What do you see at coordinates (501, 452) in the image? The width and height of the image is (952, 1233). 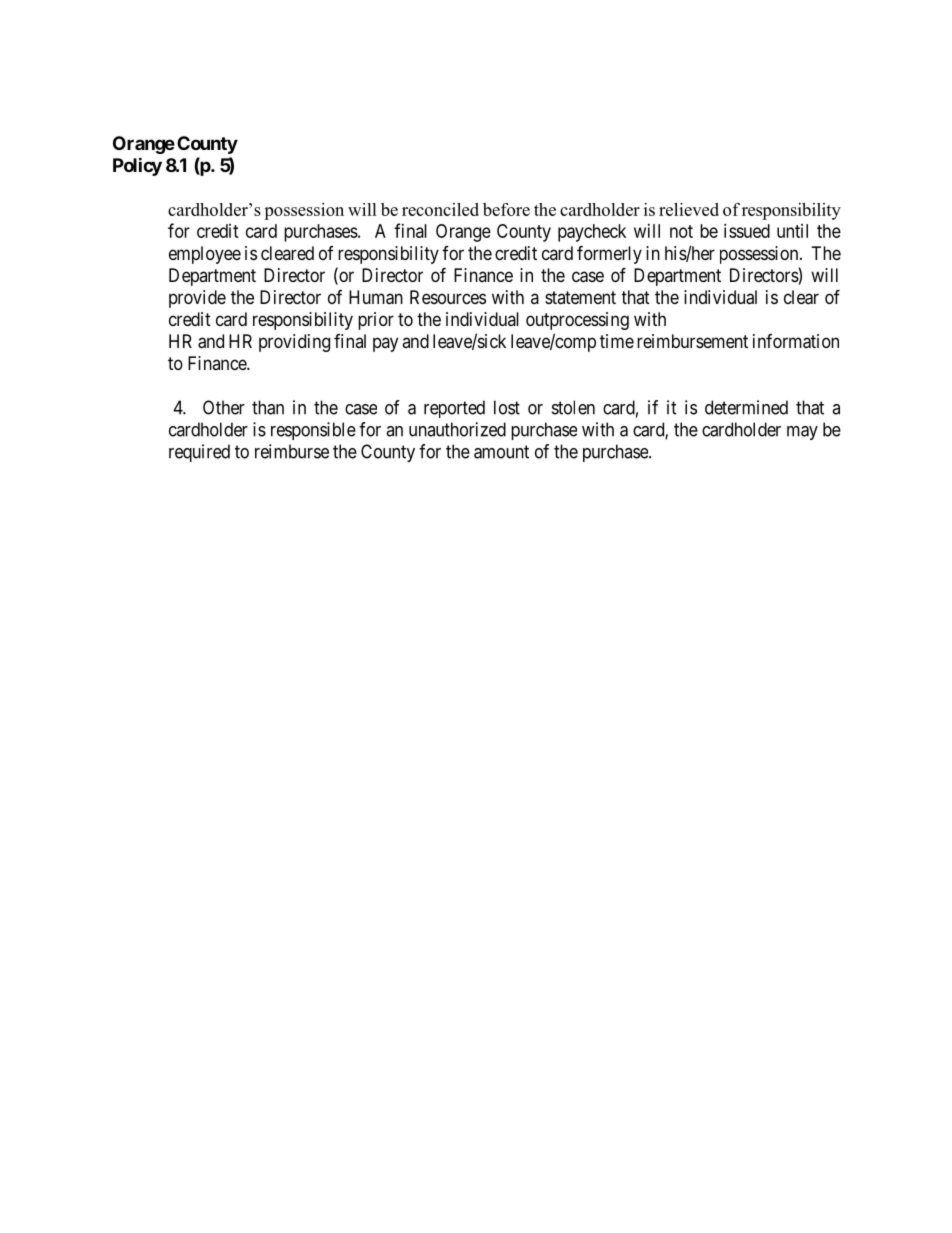 I see `amount` at bounding box center [501, 452].
